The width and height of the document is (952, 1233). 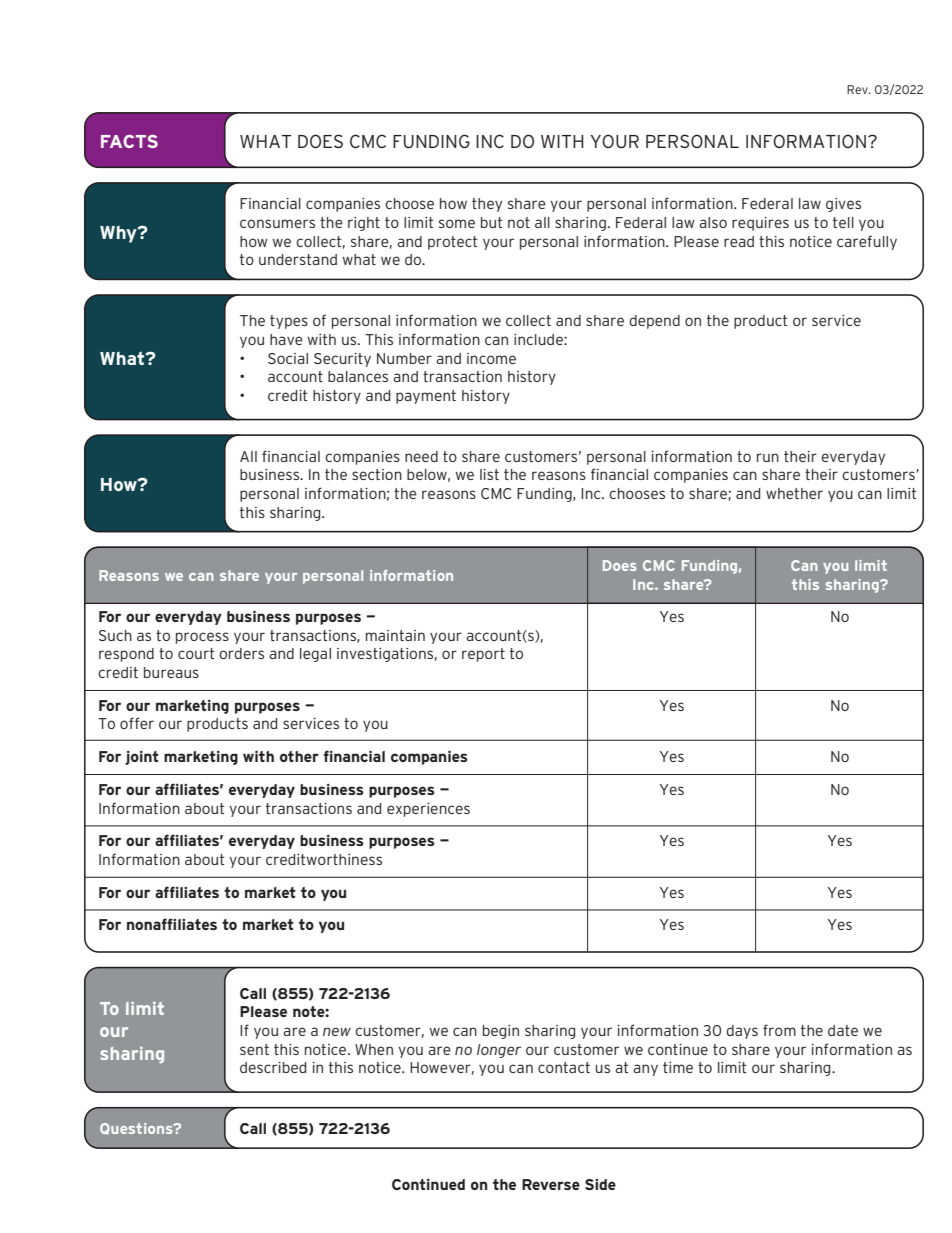 I want to click on court, so click(x=196, y=653).
